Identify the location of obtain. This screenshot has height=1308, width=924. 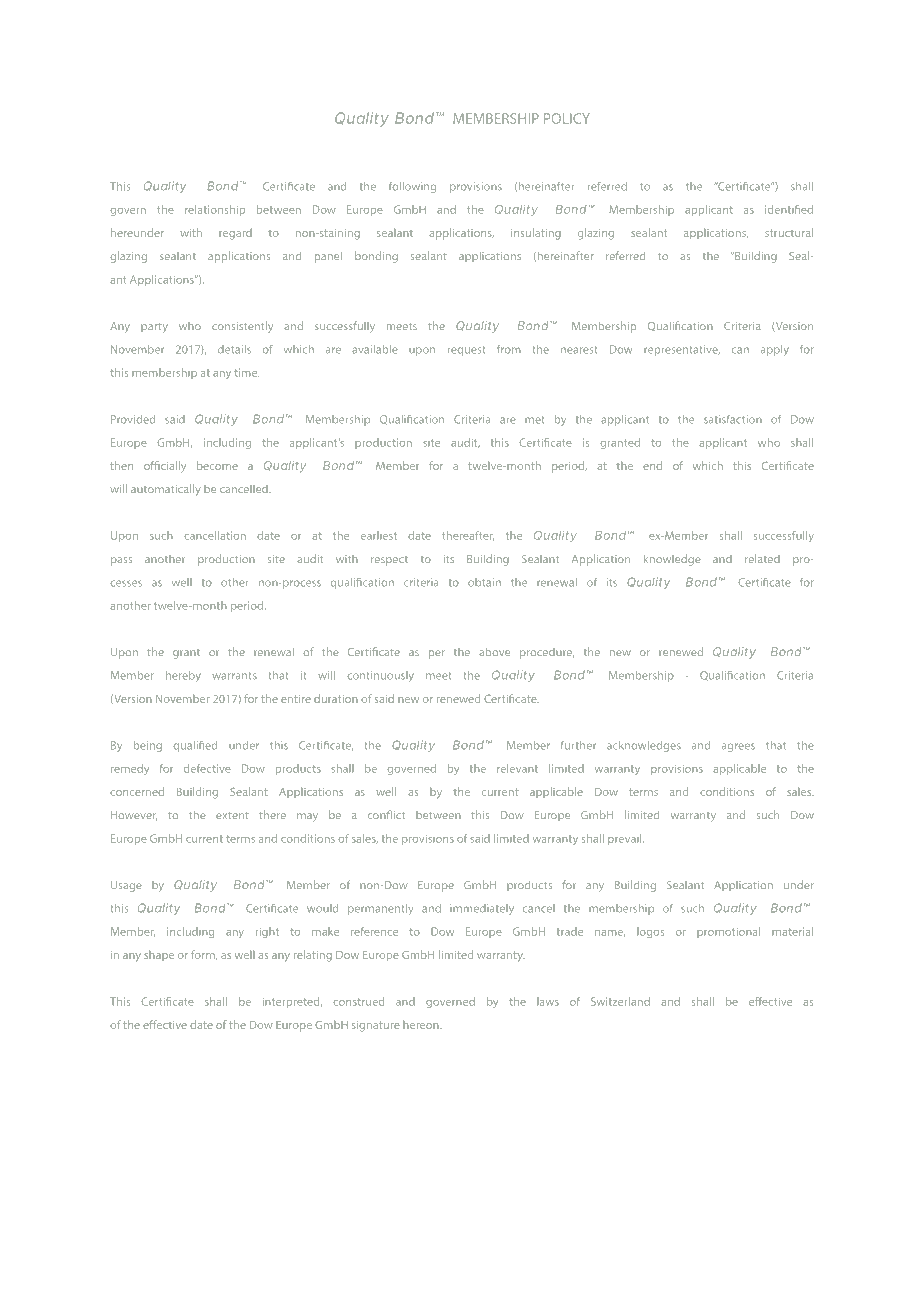
(484, 582).
